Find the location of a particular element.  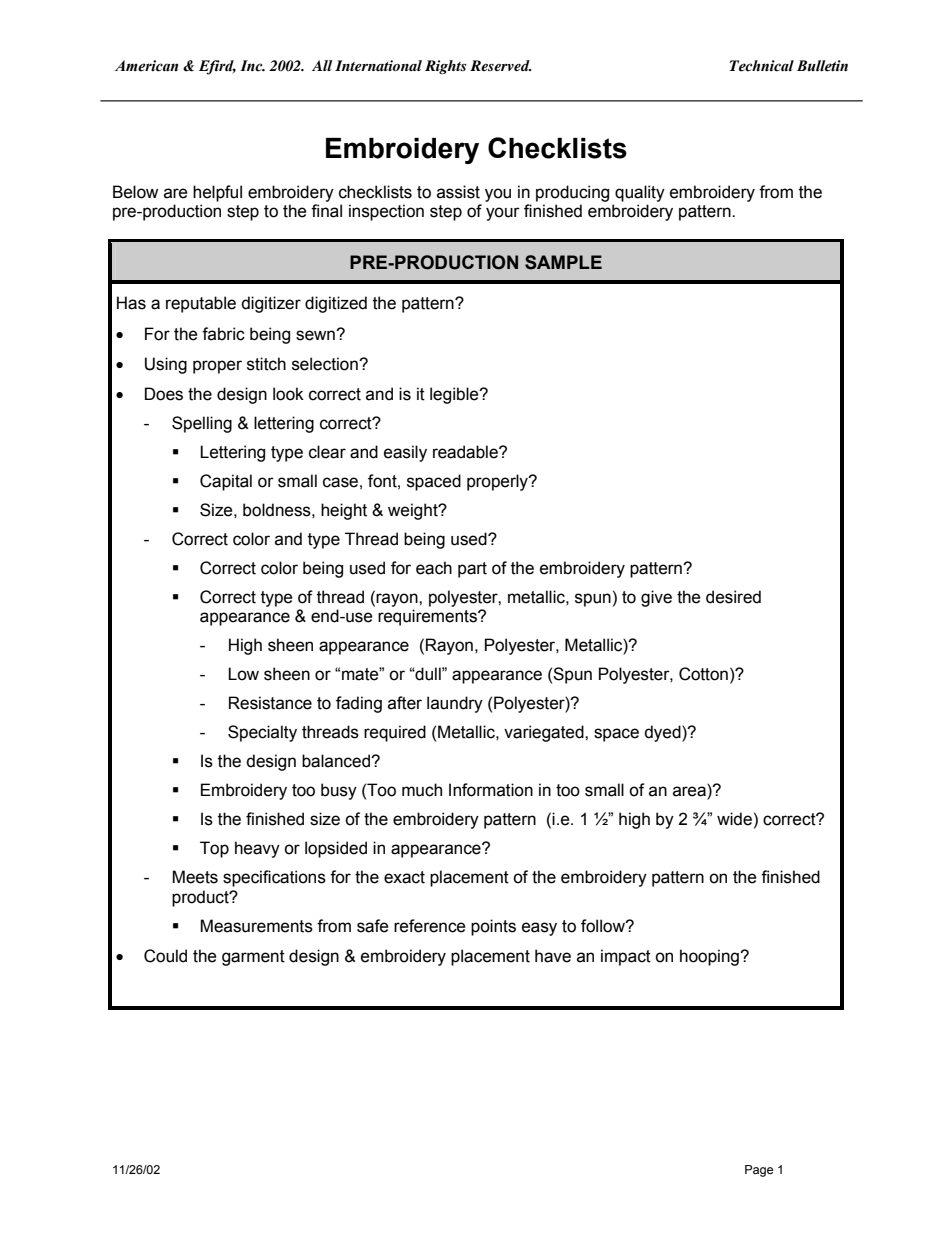

have is located at coordinates (553, 956).
